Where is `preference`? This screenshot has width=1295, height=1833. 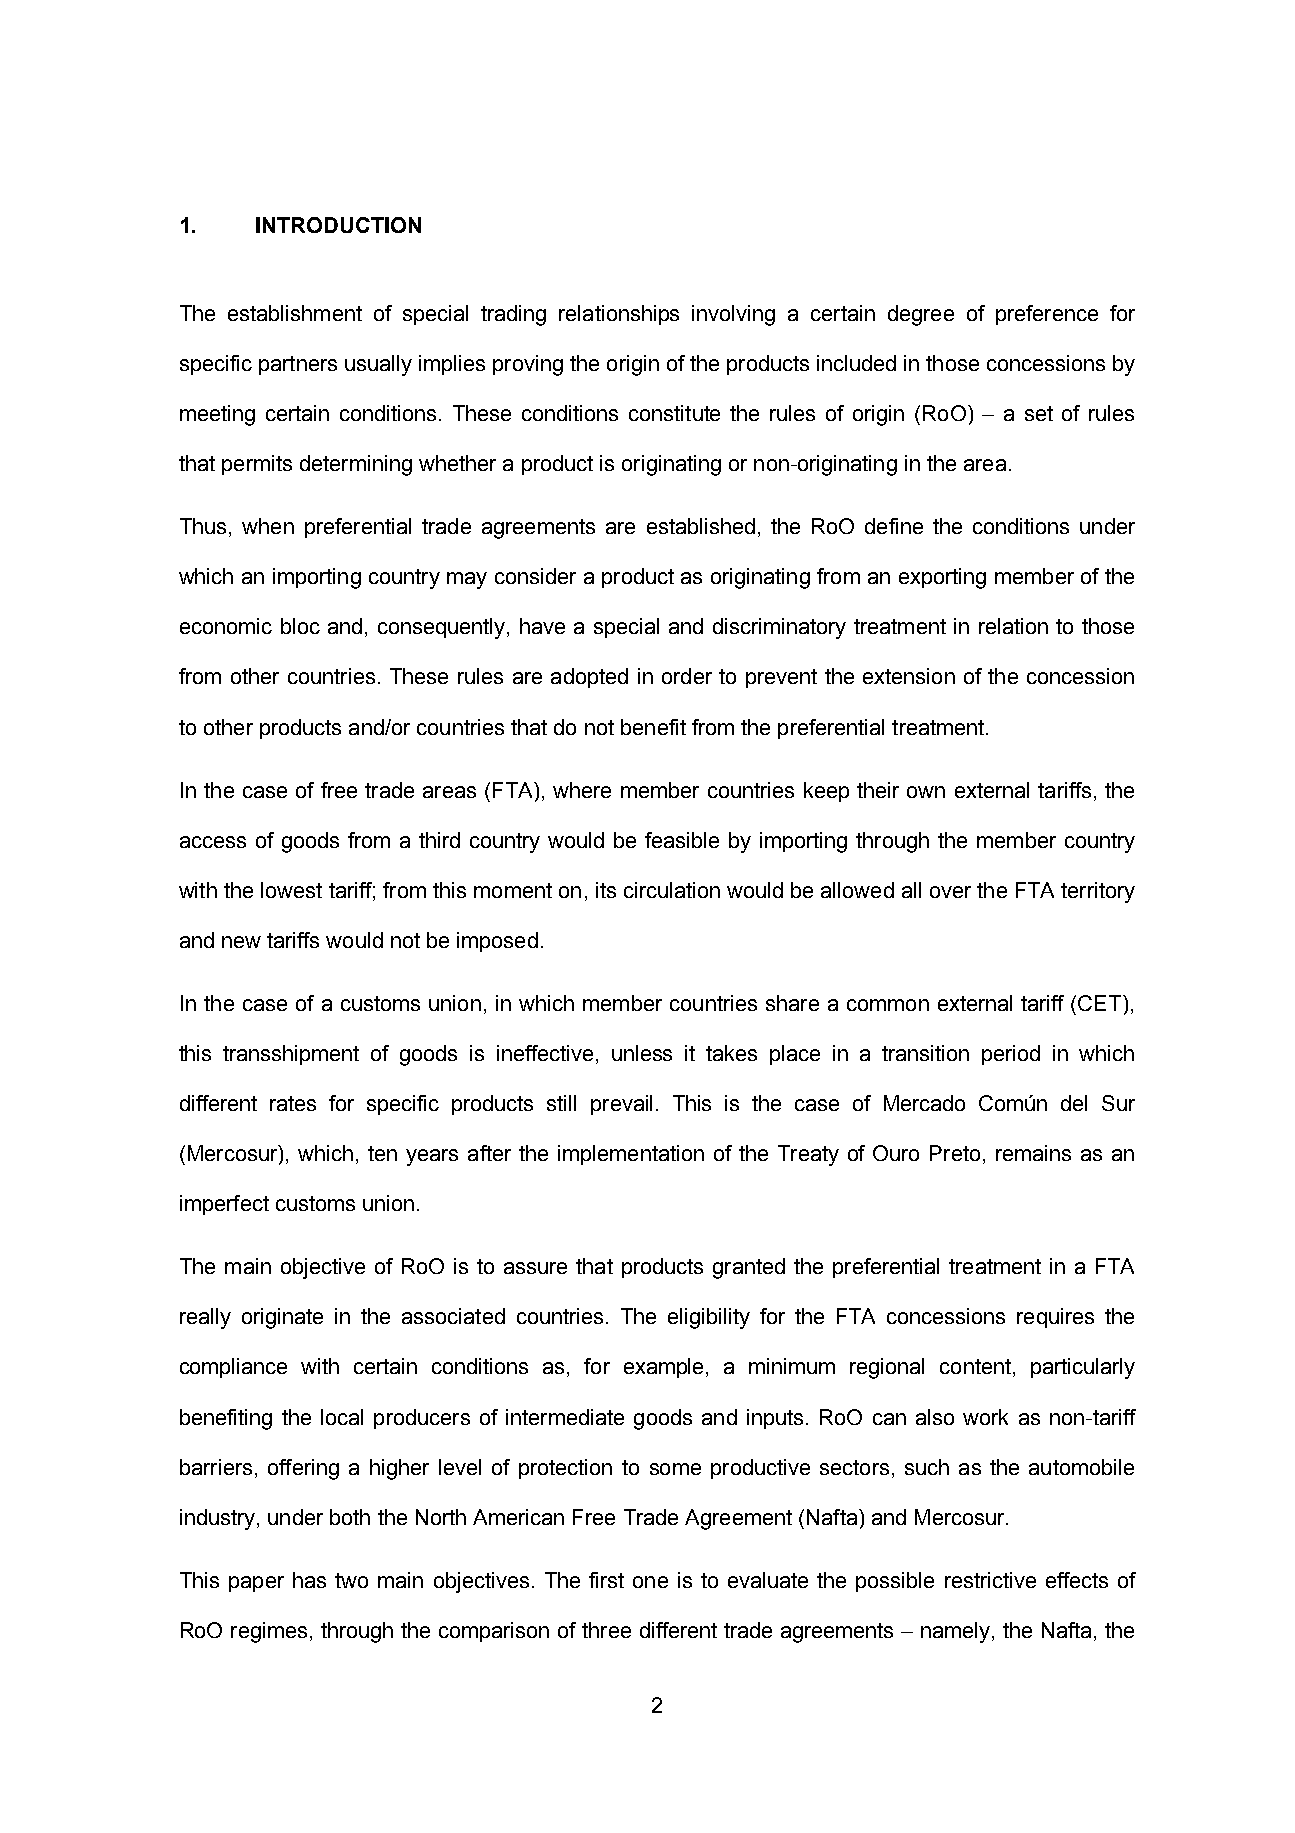
preference is located at coordinates (1047, 315).
